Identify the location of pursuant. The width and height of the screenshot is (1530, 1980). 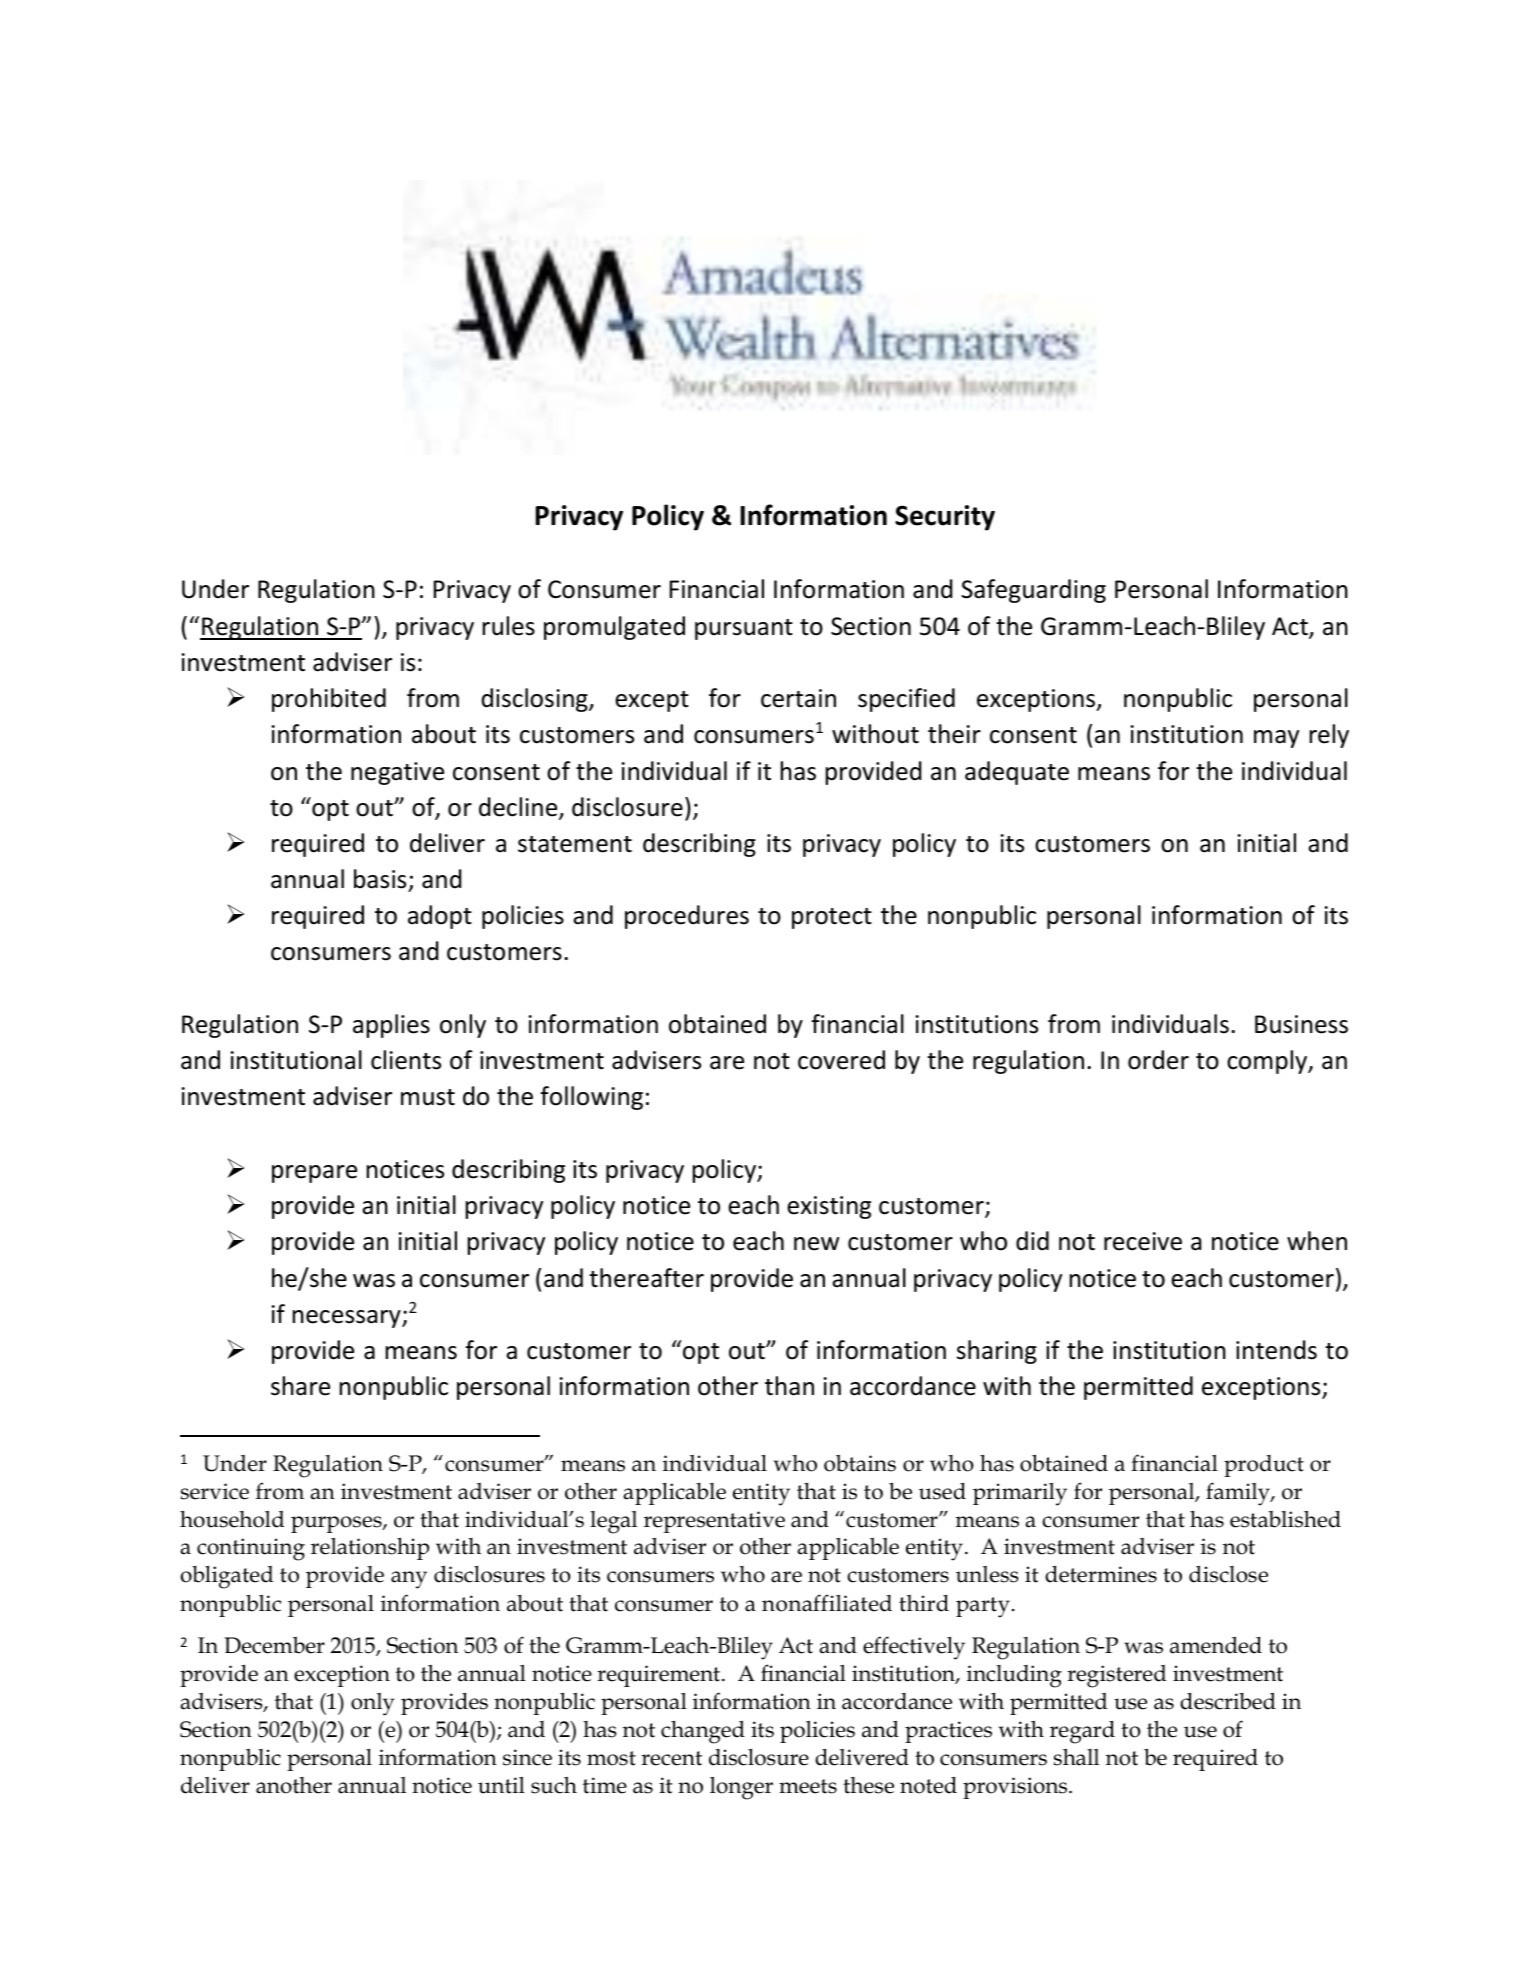
(744, 629).
